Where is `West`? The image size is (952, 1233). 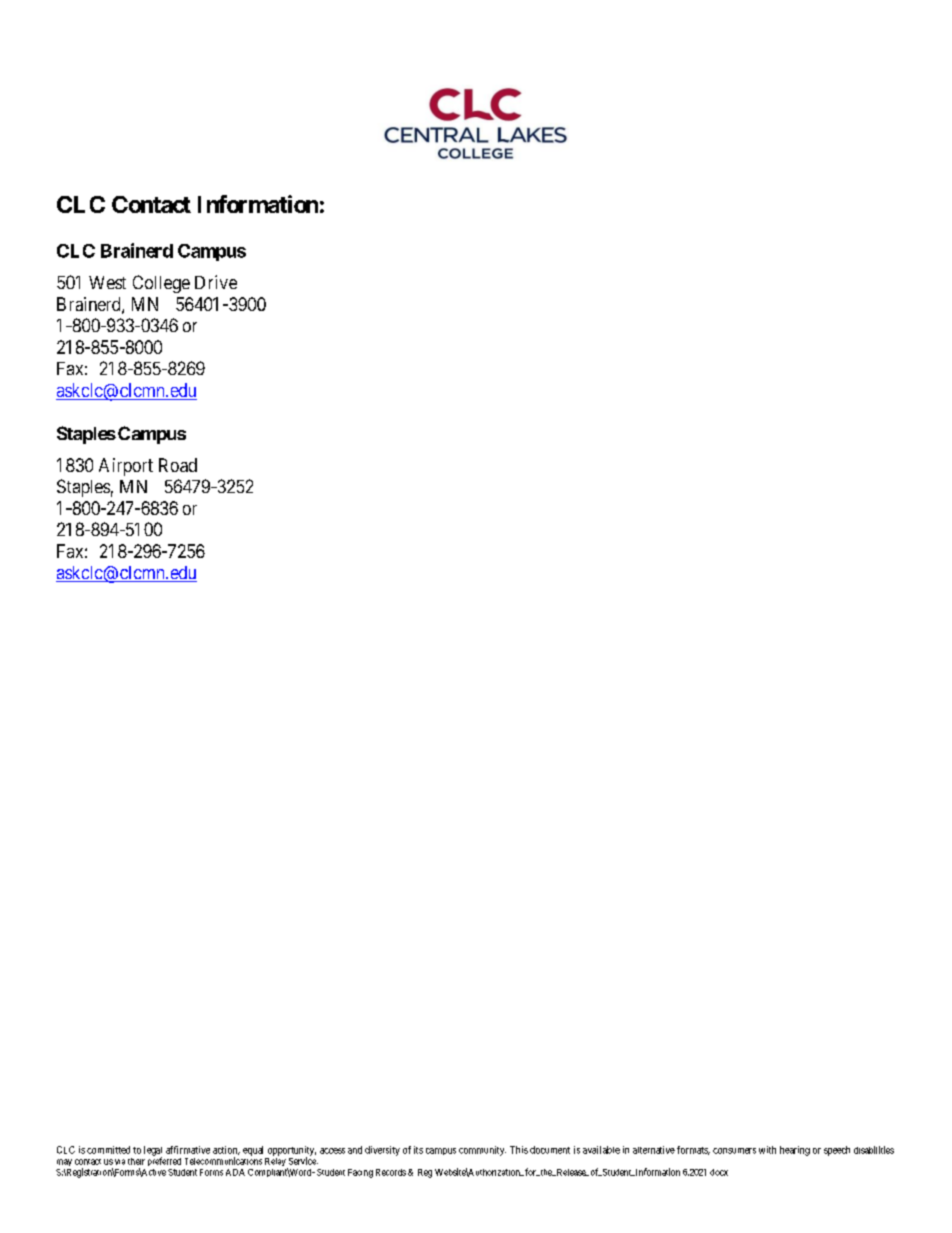 West is located at coordinates (107, 282).
